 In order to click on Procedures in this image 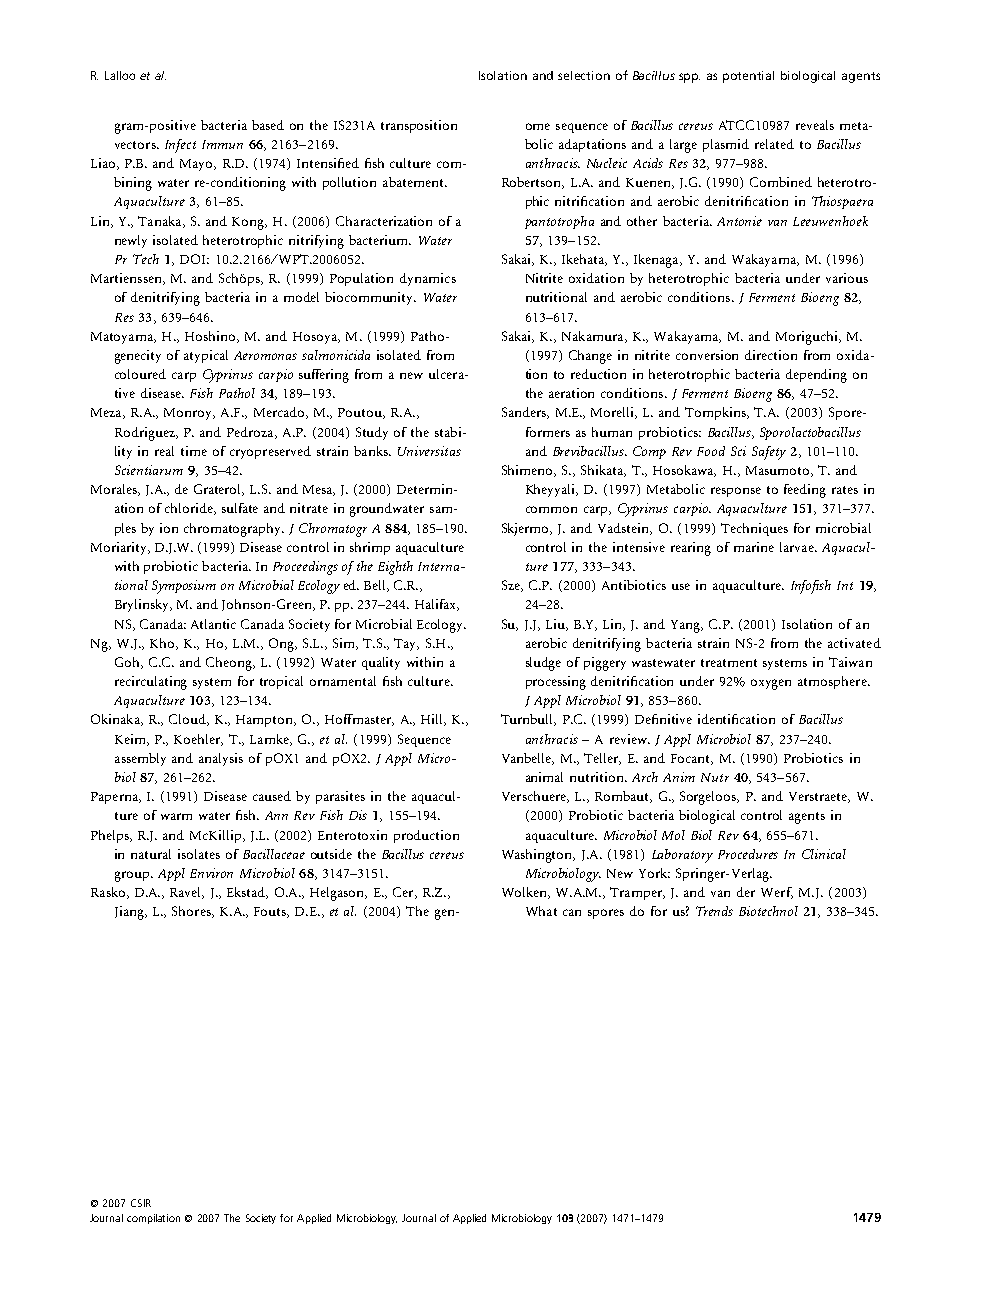, I will do `click(748, 854)`.
